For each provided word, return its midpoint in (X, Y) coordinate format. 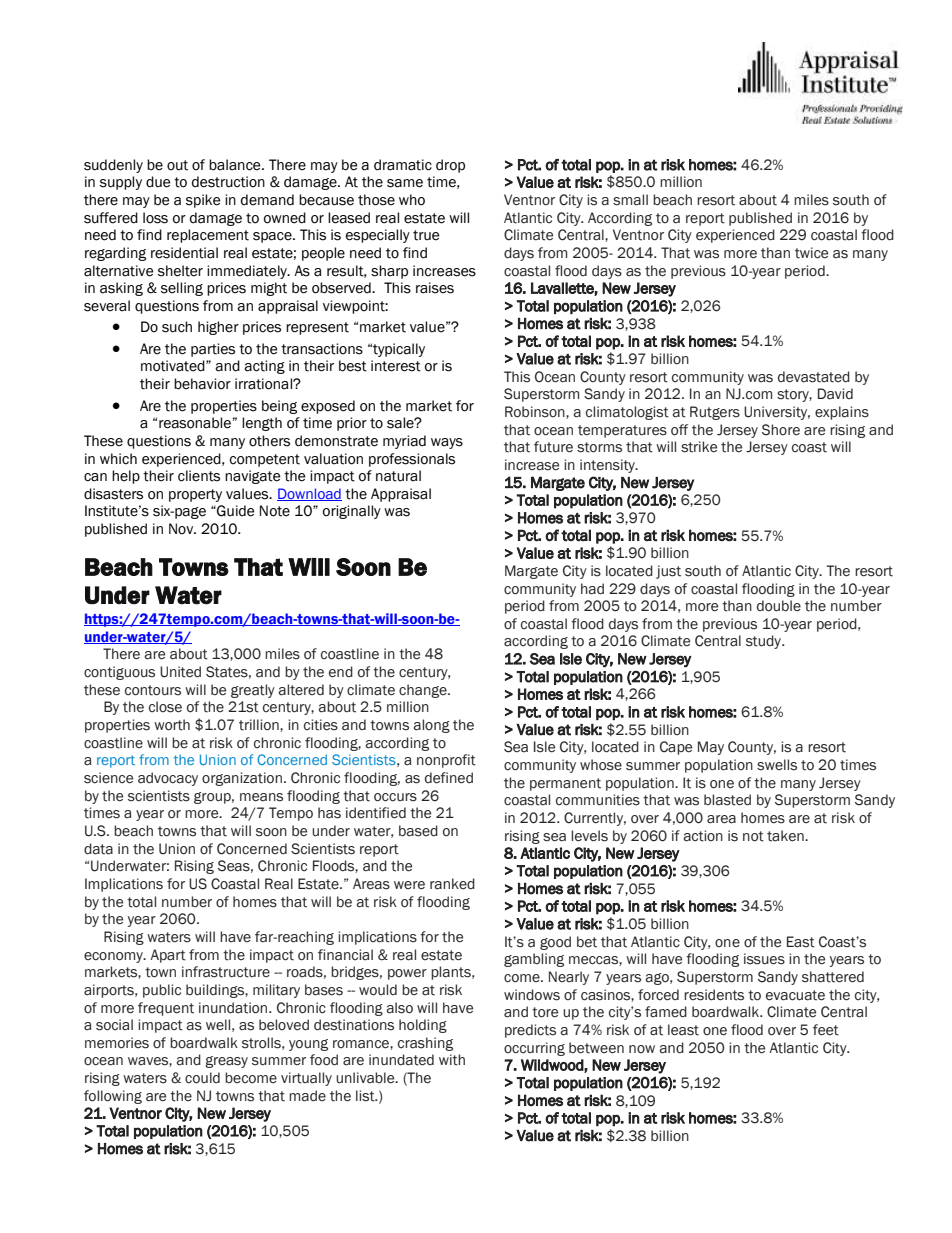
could (202, 1078)
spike (203, 201)
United (180, 672)
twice (811, 253)
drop (450, 166)
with (452, 1060)
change (424, 691)
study (764, 642)
